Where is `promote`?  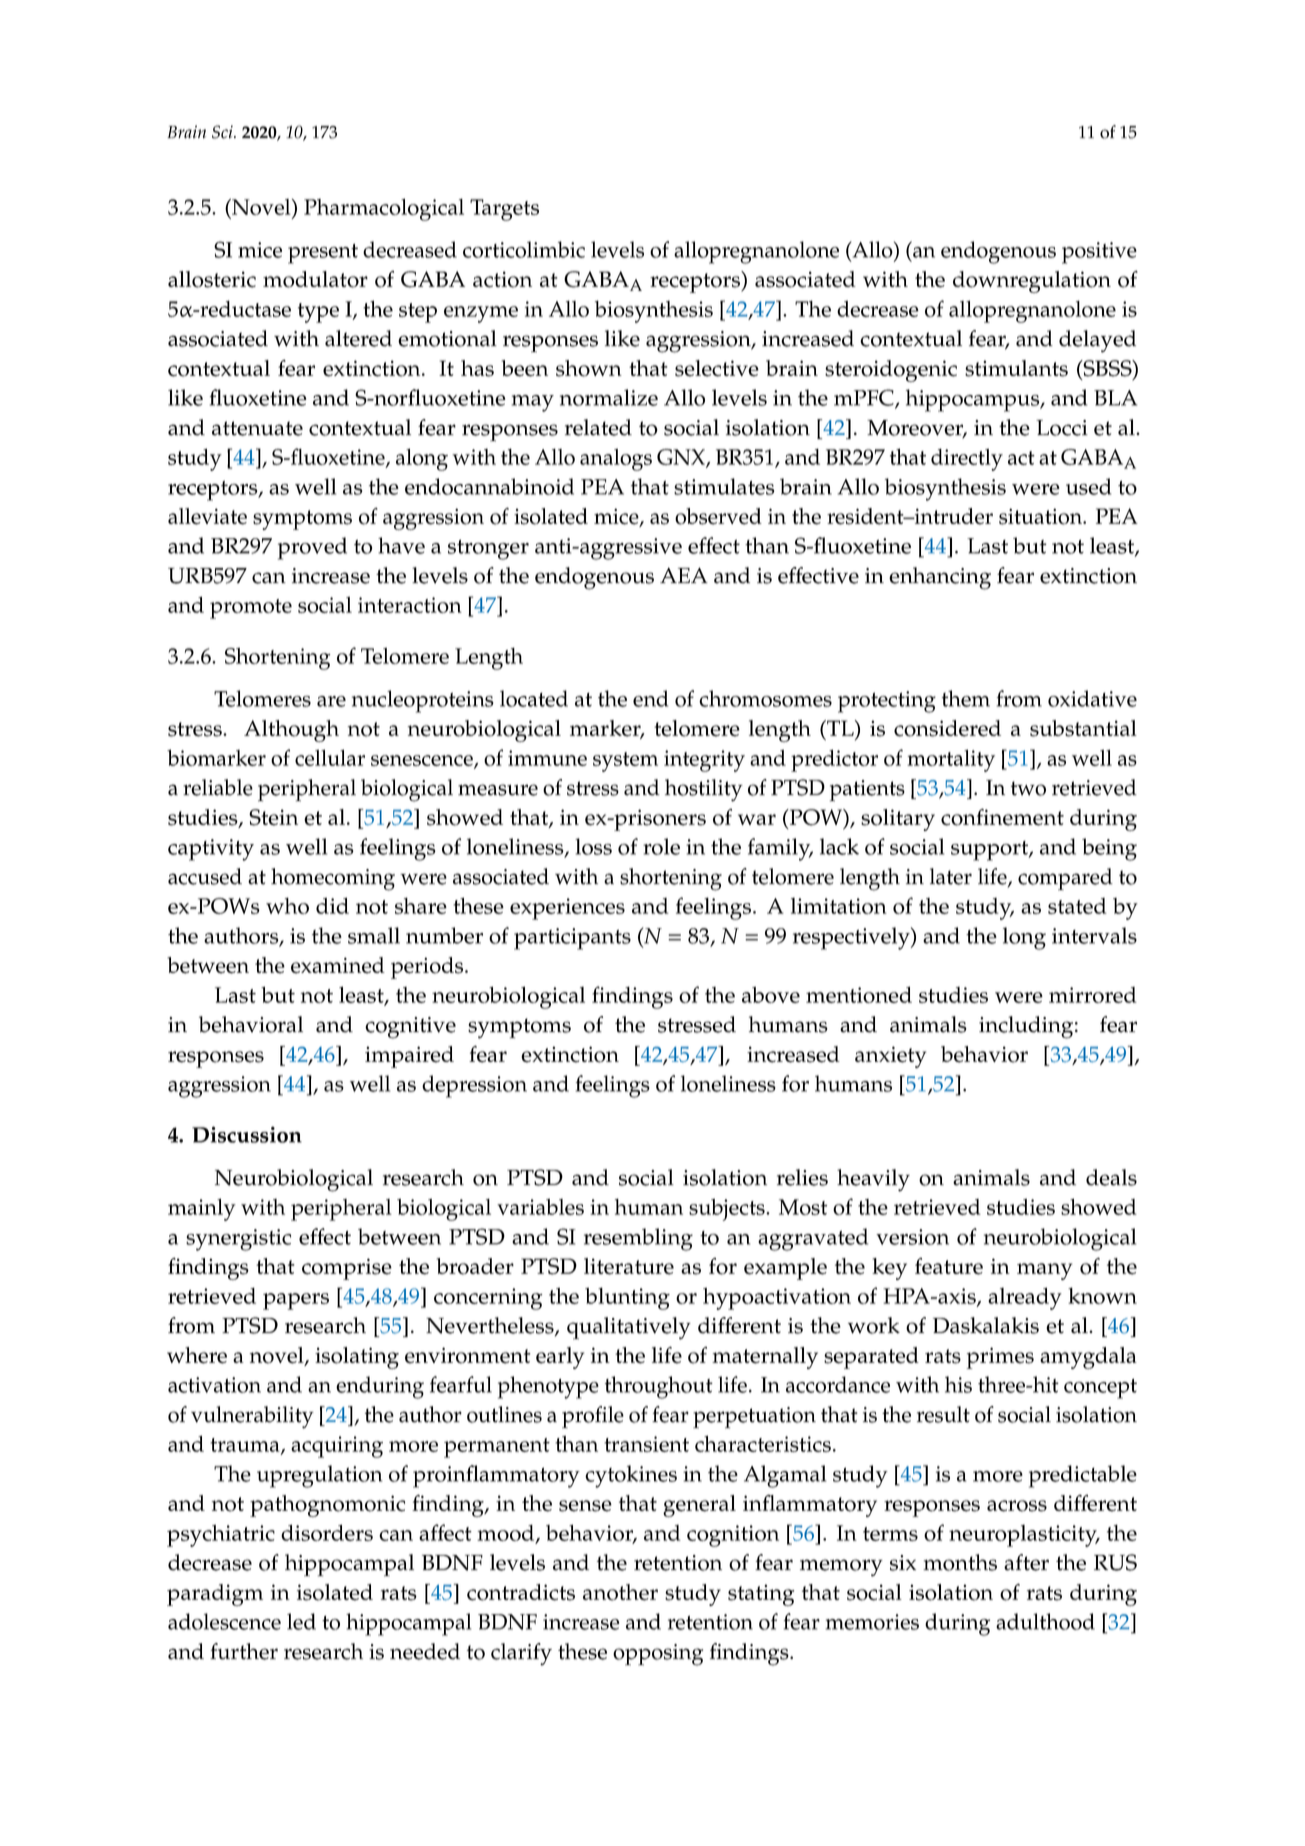
promote is located at coordinates (251, 609).
